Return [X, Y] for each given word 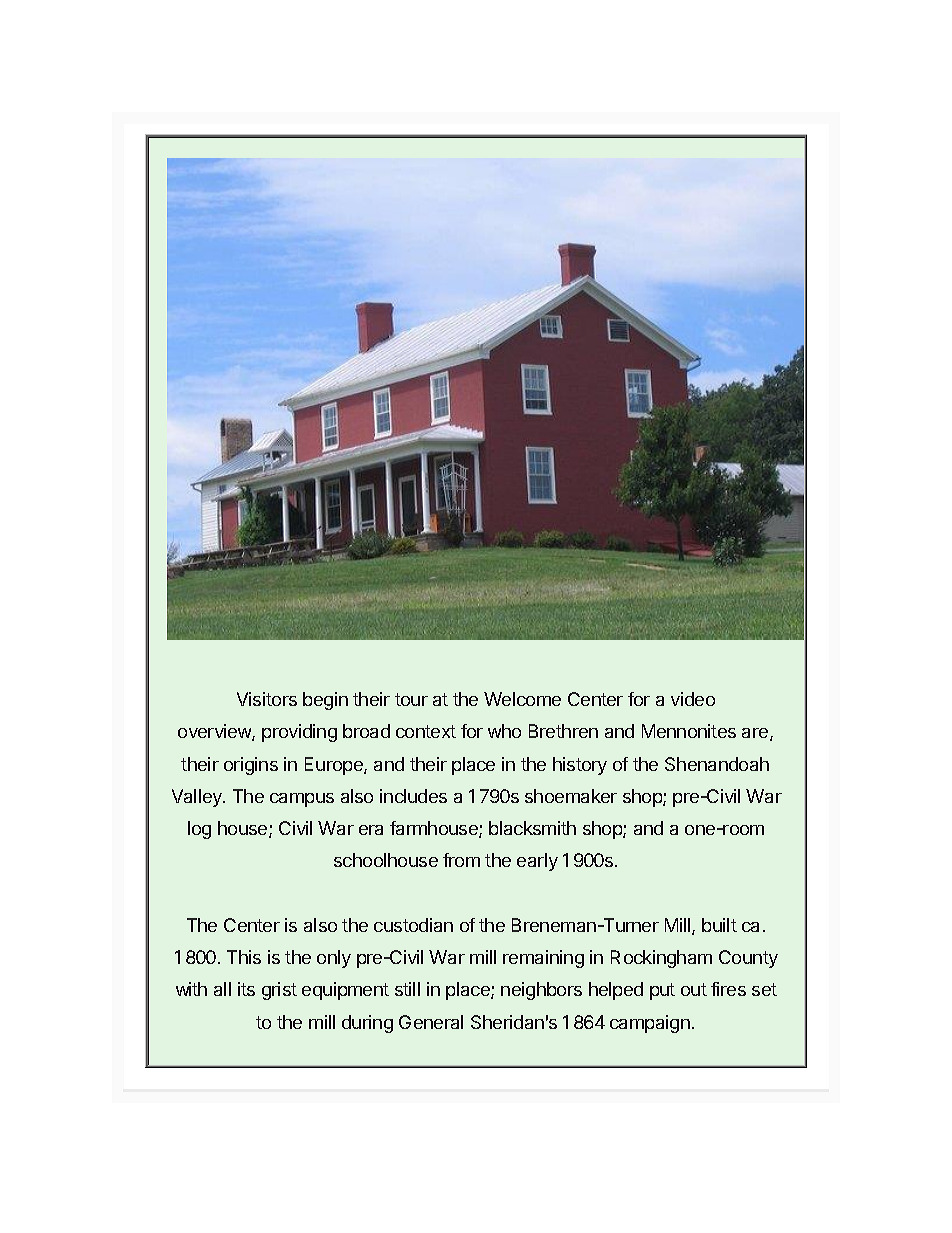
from [461, 860]
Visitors [267, 699]
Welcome [522, 699]
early [537, 862]
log [199, 830]
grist [279, 991]
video [693, 699]
